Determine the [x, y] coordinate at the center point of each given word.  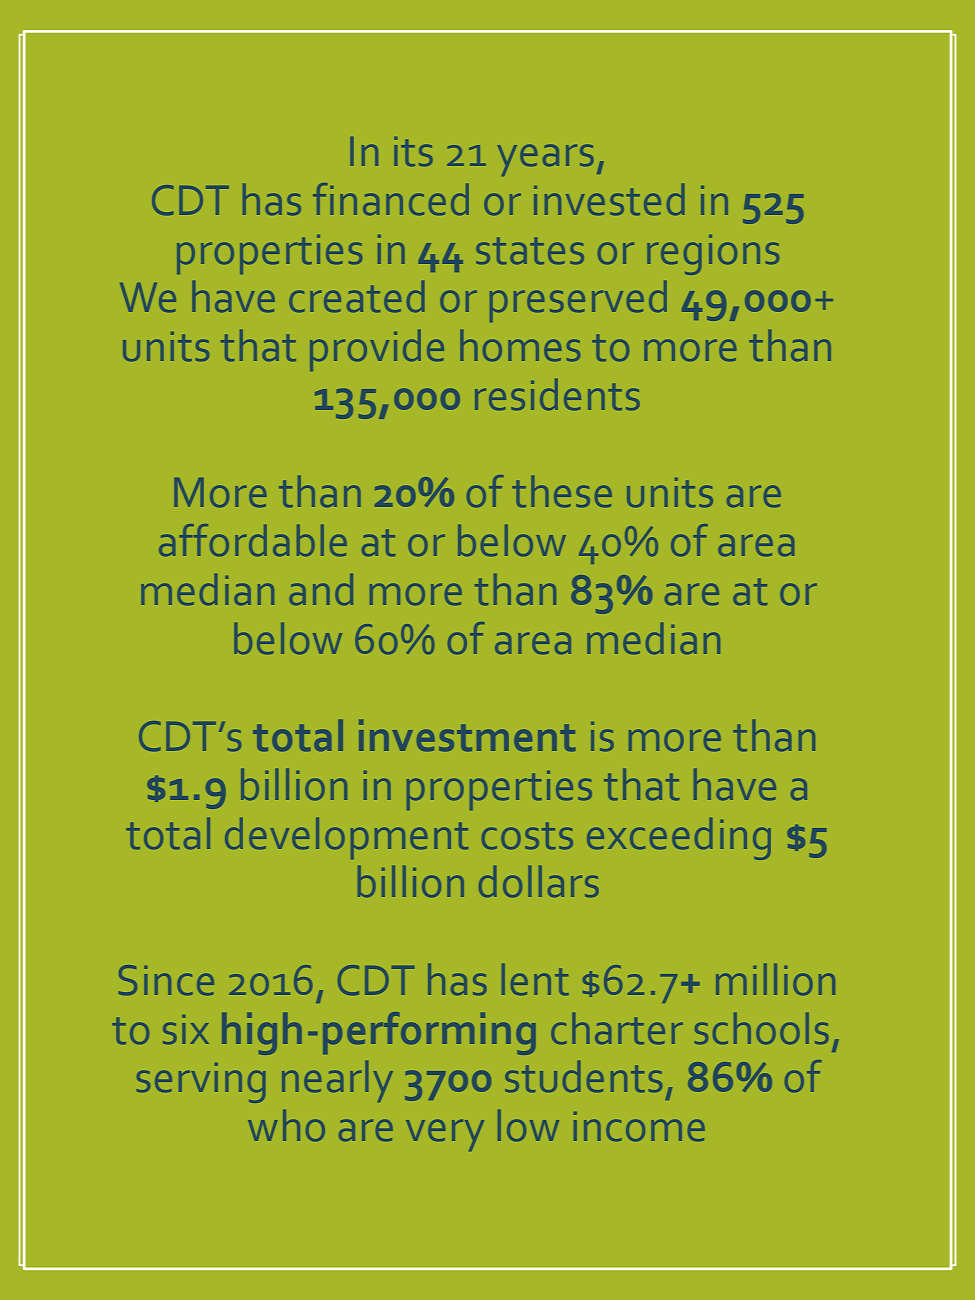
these [562, 491]
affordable [253, 540]
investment [467, 735]
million [775, 979]
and [321, 589]
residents [557, 394]
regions [713, 255]
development [346, 838]
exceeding [679, 839]
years [546, 160]
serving [201, 1083]
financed [391, 199]
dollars [539, 881]
